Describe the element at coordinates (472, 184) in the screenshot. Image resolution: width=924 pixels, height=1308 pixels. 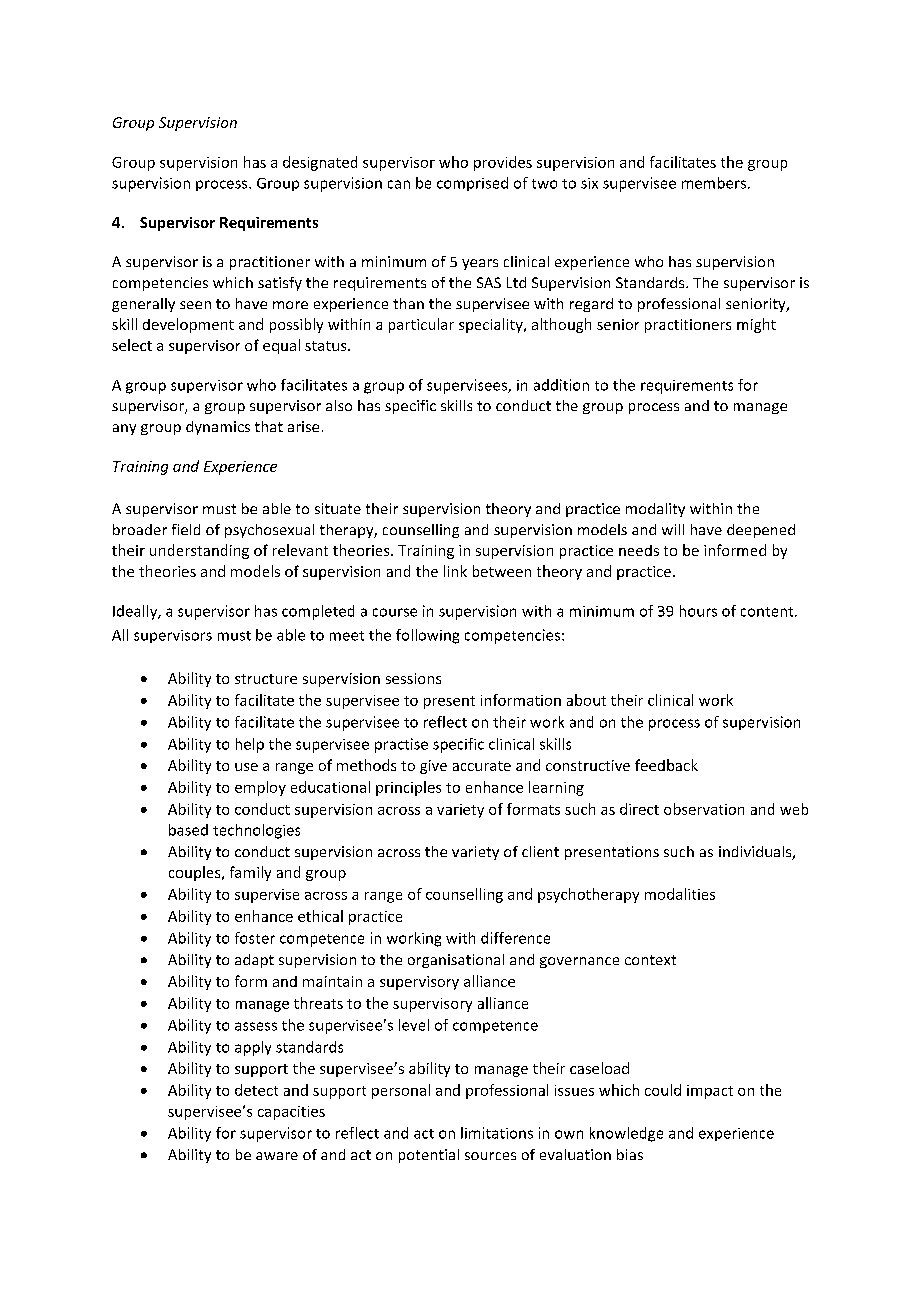
I see `comprised` at that location.
